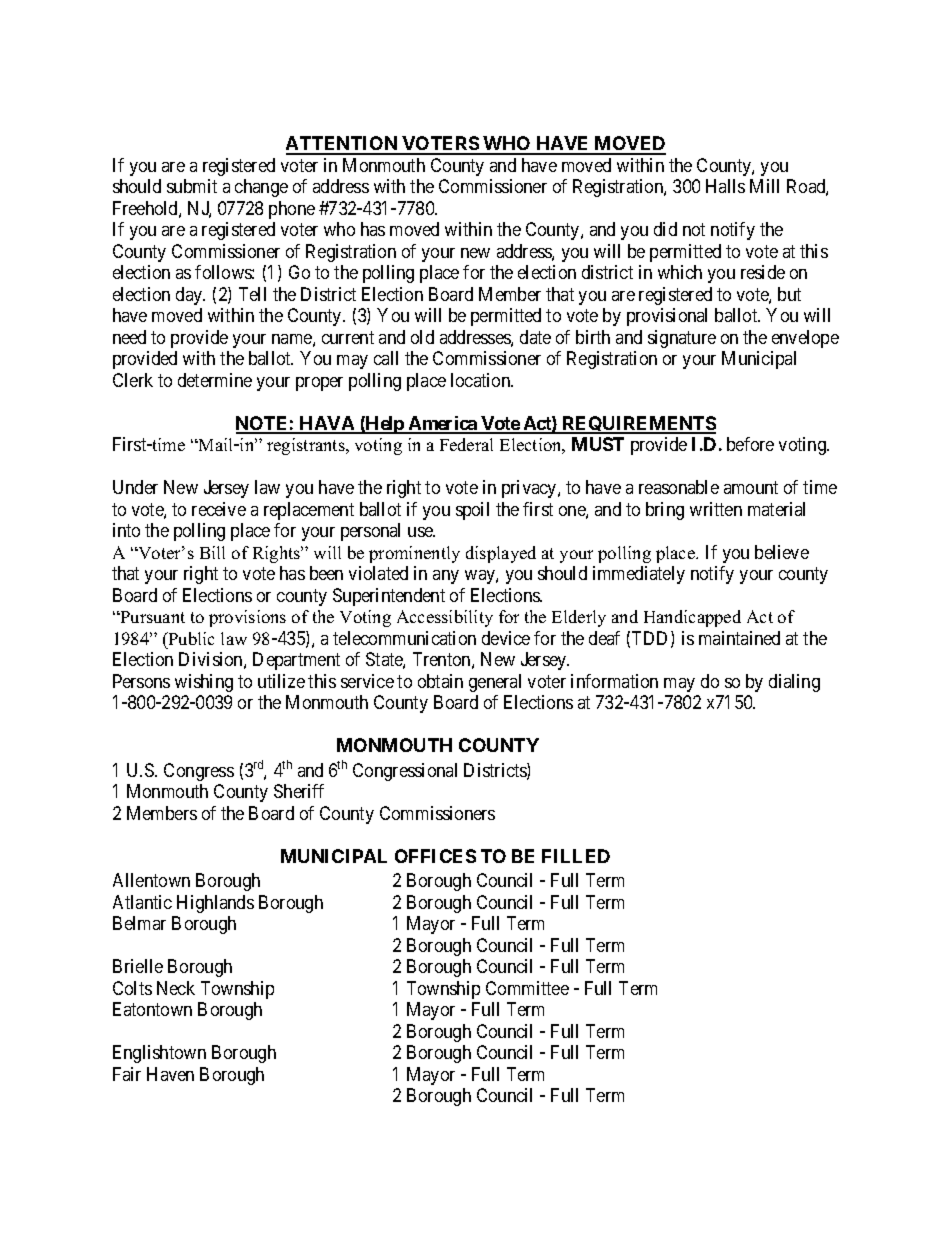  Describe the element at coordinates (176, 988) in the document. I see `Neck` at that location.
